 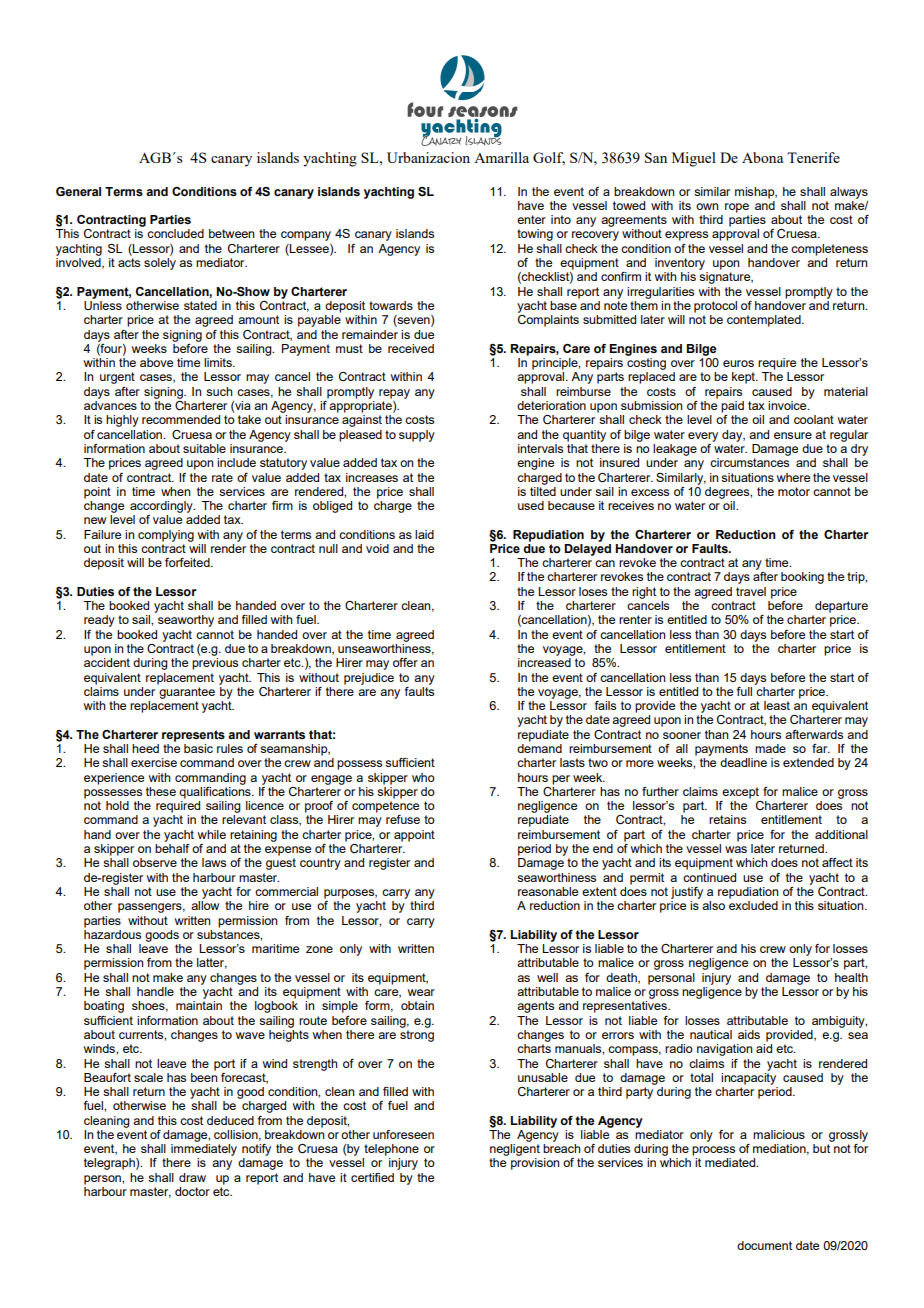 What do you see at coordinates (549, 158) in the document?
I see `Golf` at bounding box center [549, 158].
